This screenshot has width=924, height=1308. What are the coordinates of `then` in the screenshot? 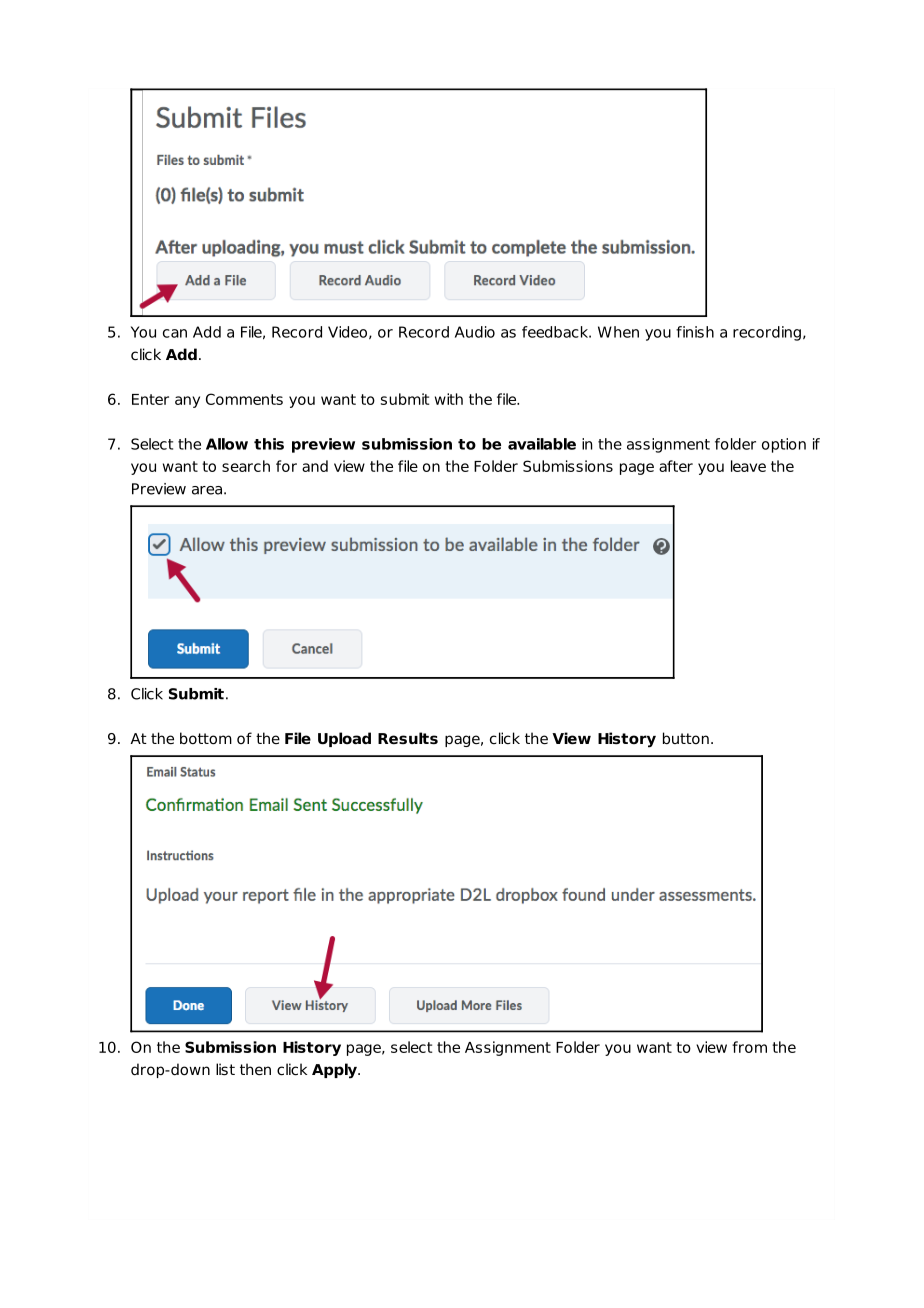 It's located at (255, 1069).
